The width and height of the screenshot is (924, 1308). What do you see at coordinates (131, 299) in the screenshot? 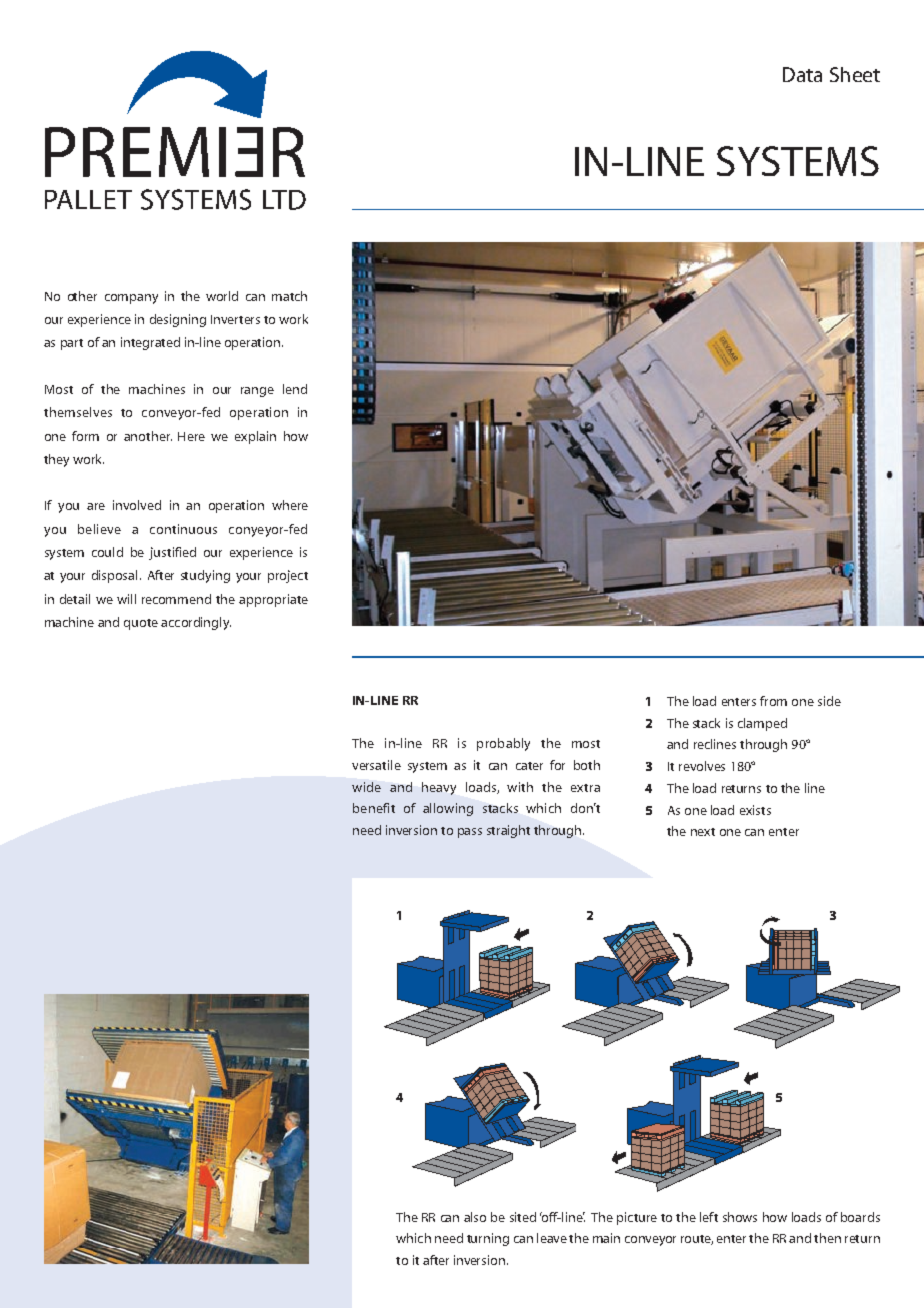
I see `company` at bounding box center [131, 299].
